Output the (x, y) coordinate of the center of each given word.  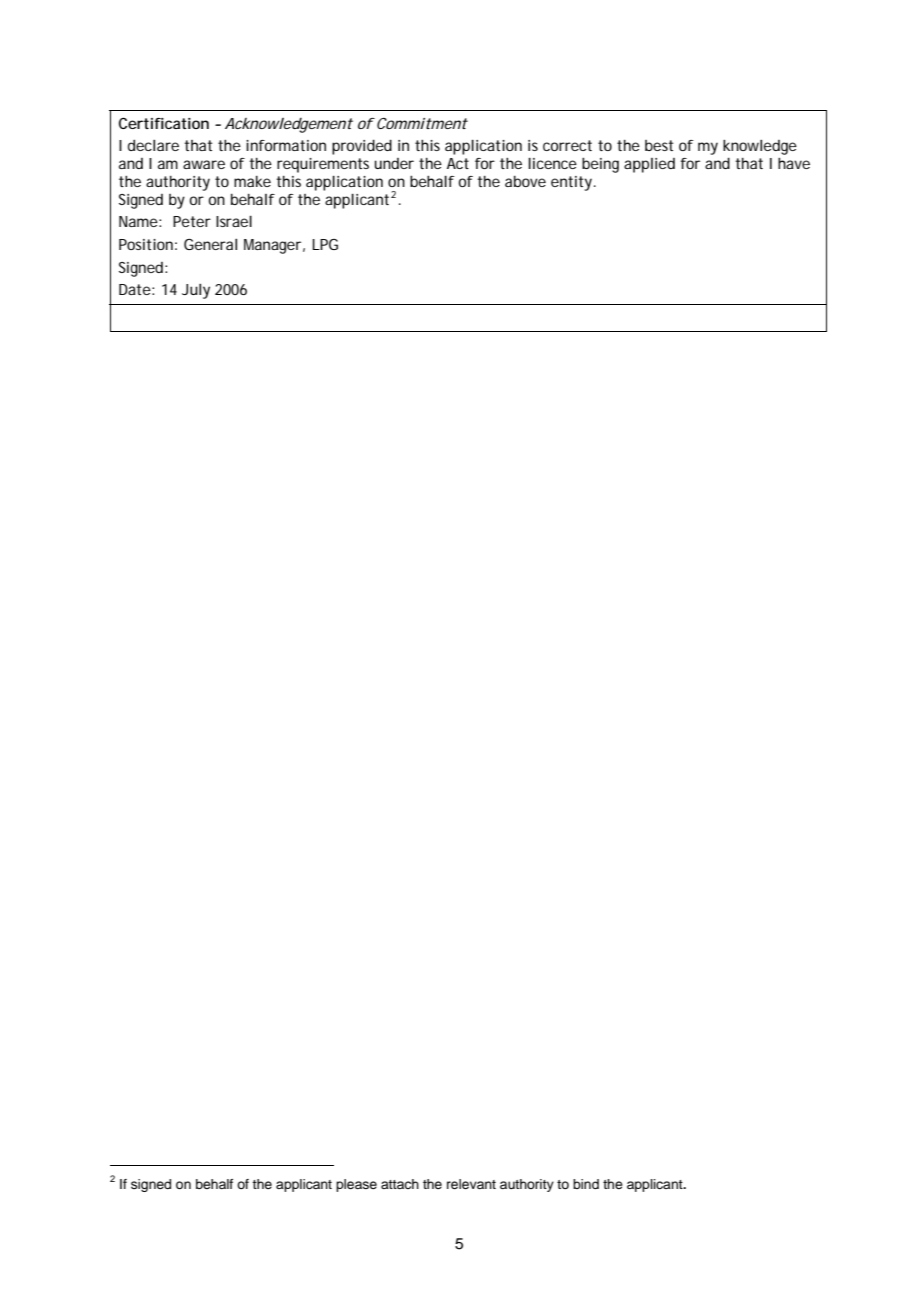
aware (204, 164)
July (196, 291)
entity (571, 183)
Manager (272, 246)
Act (458, 163)
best (659, 145)
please (356, 1185)
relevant (471, 1184)
